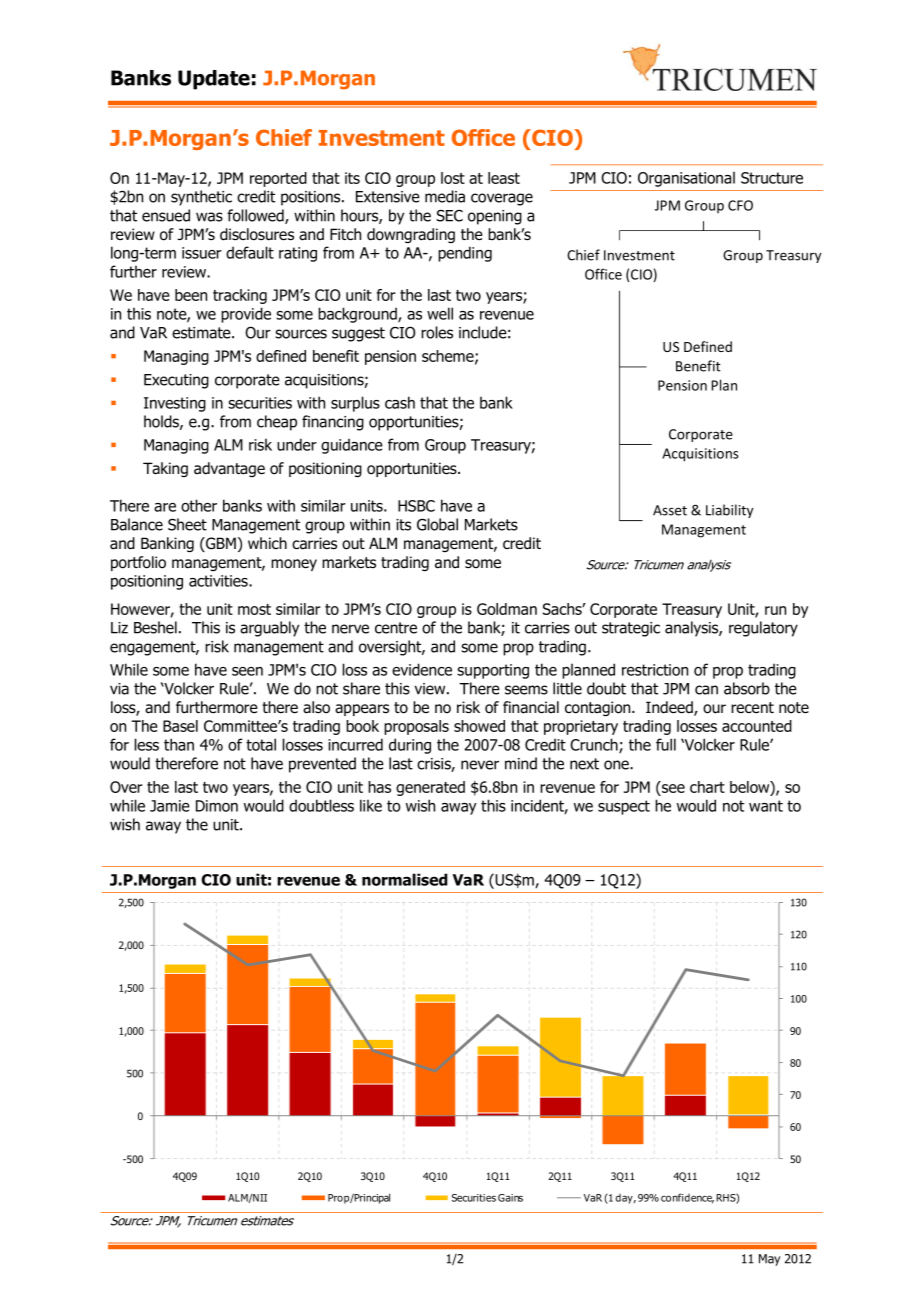  Describe the element at coordinates (453, 178) in the image. I see `lost` at that location.
